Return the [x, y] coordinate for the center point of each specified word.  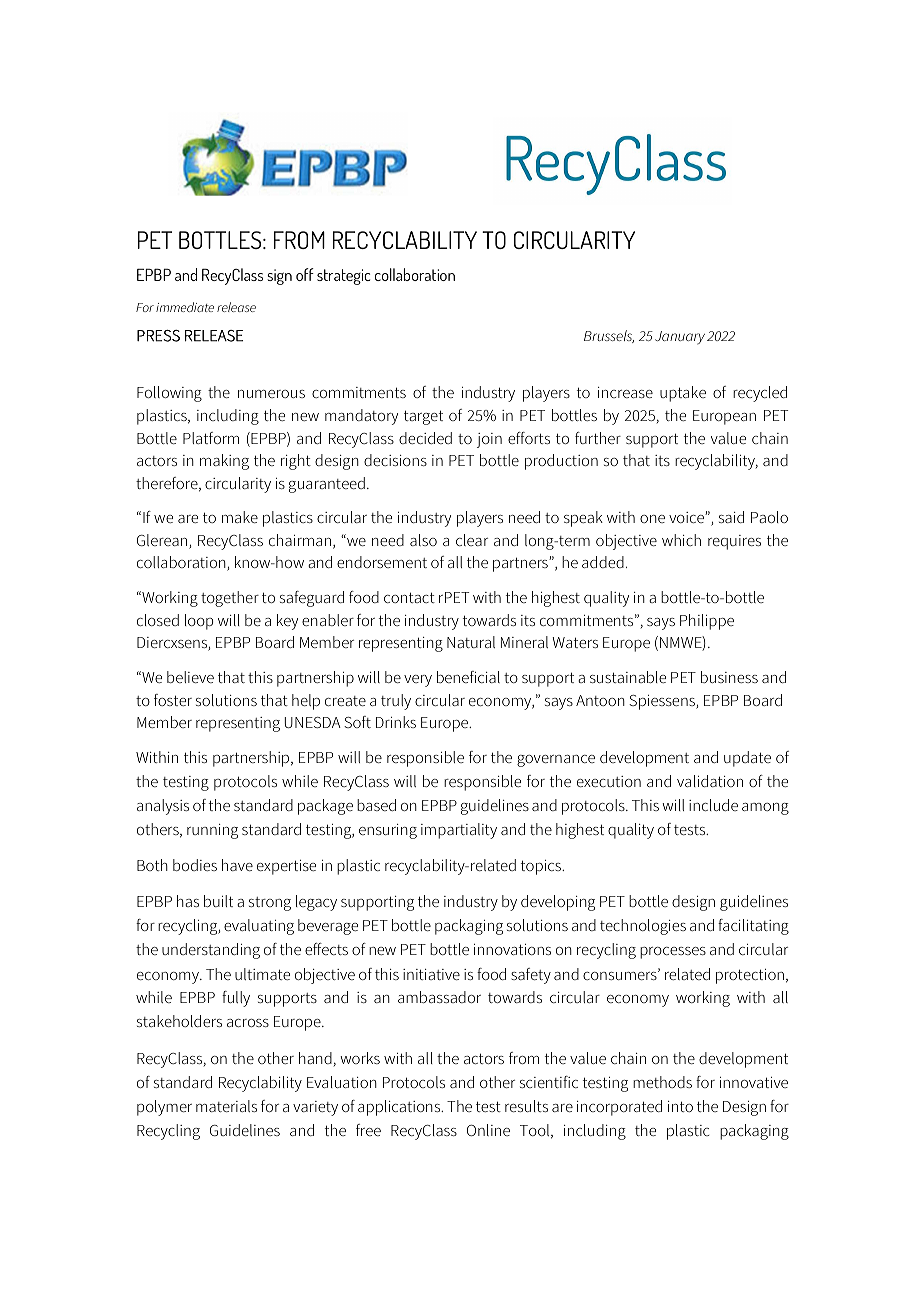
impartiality [459, 831]
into [680, 1106]
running [212, 831]
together [230, 599]
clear [472, 540]
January [680, 338]
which [681, 540]
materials [226, 1106]
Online [488, 1130]
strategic [343, 277]
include [713, 805]
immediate [185, 307]
